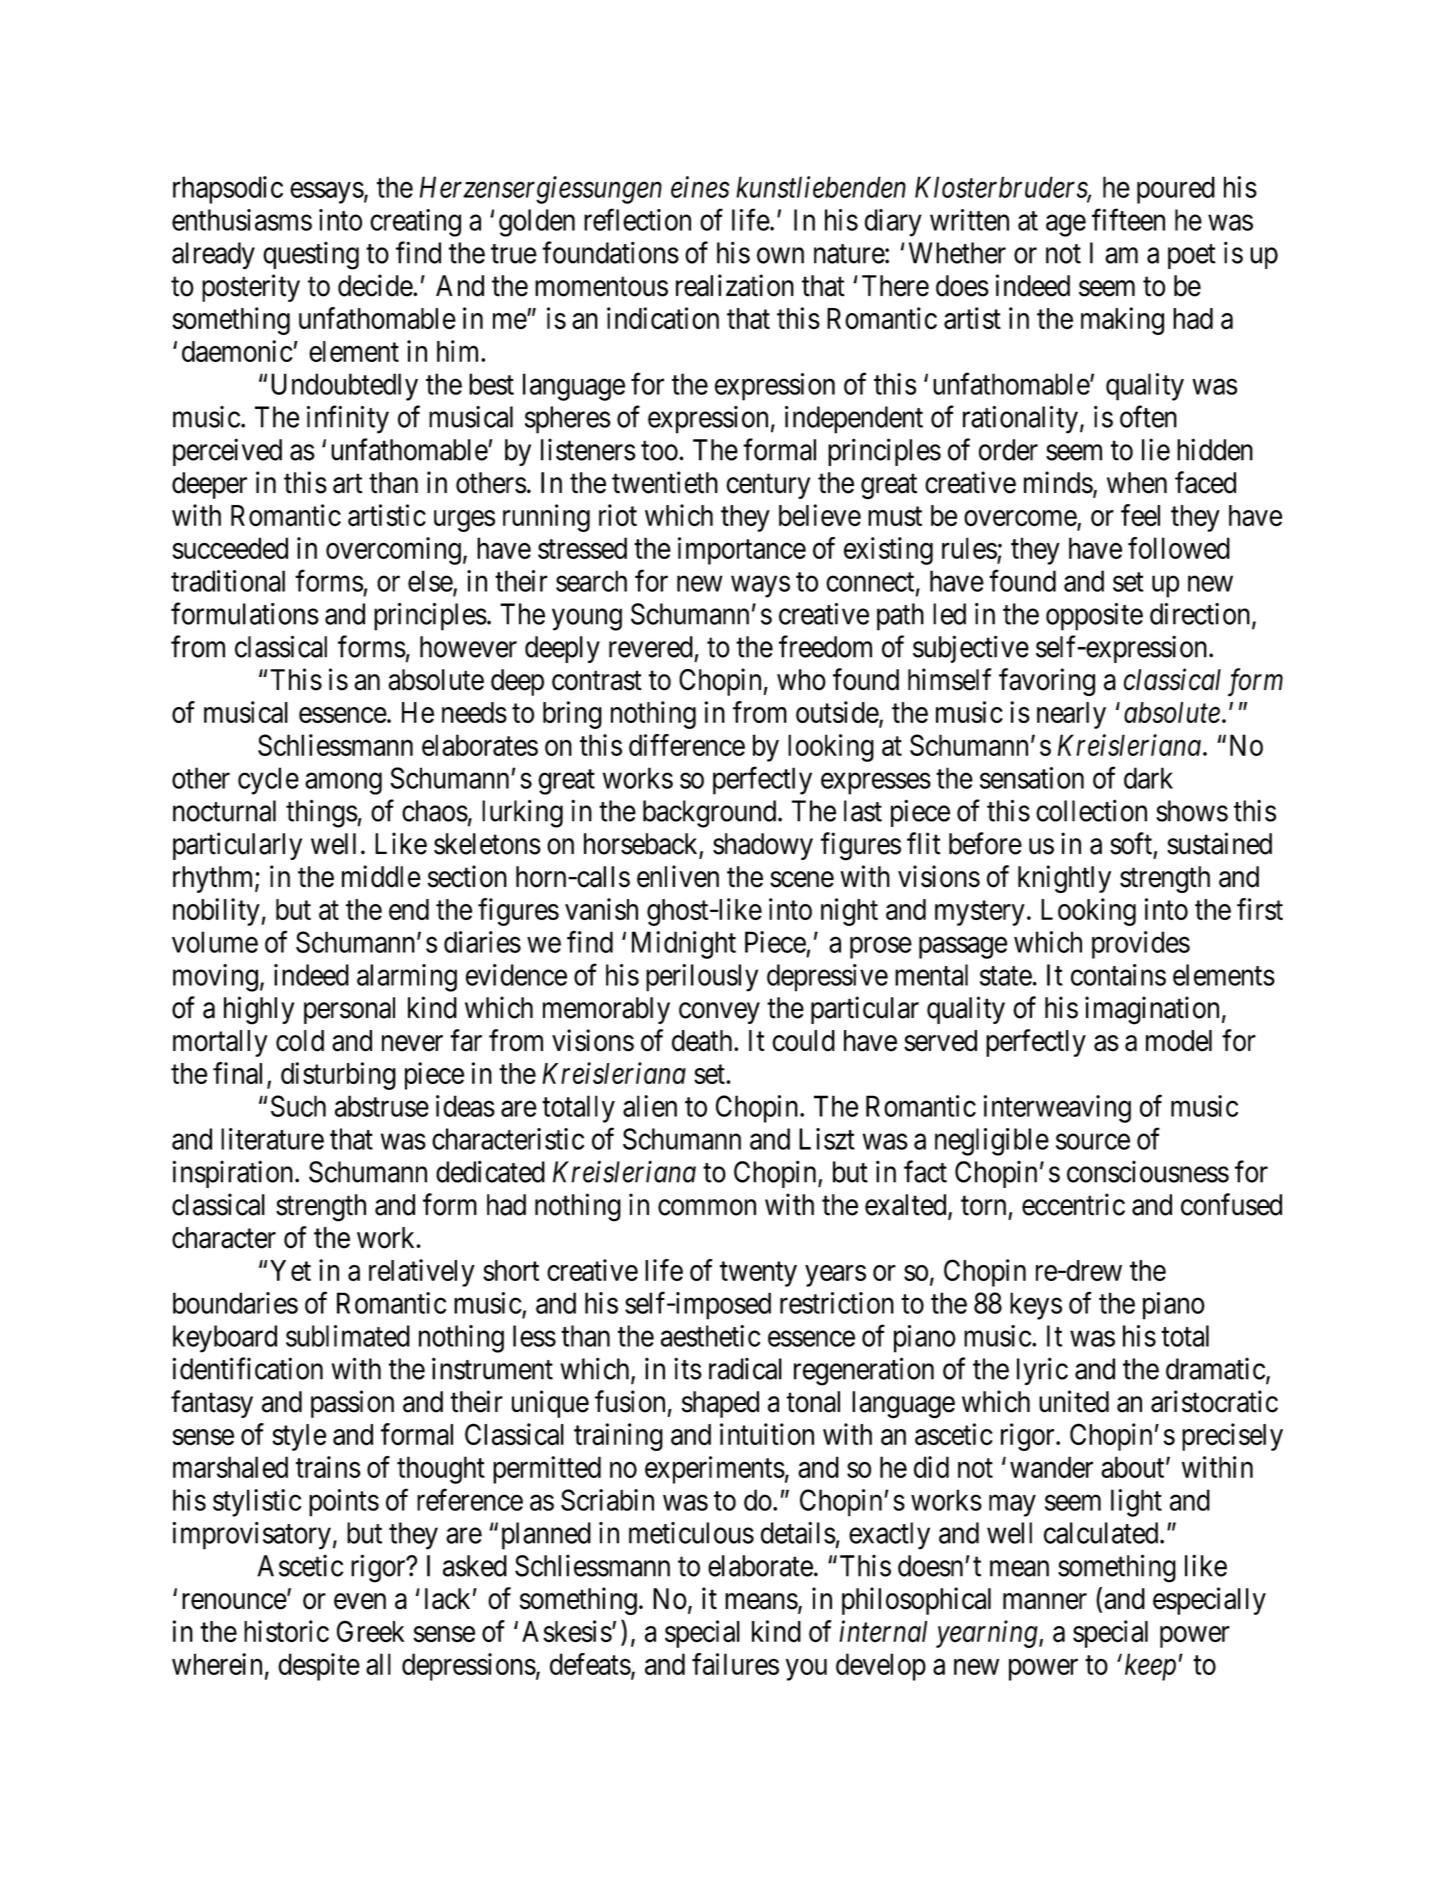  What do you see at coordinates (742, 551) in the screenshot?
I see `importance` at bounding box center [742, 551].
